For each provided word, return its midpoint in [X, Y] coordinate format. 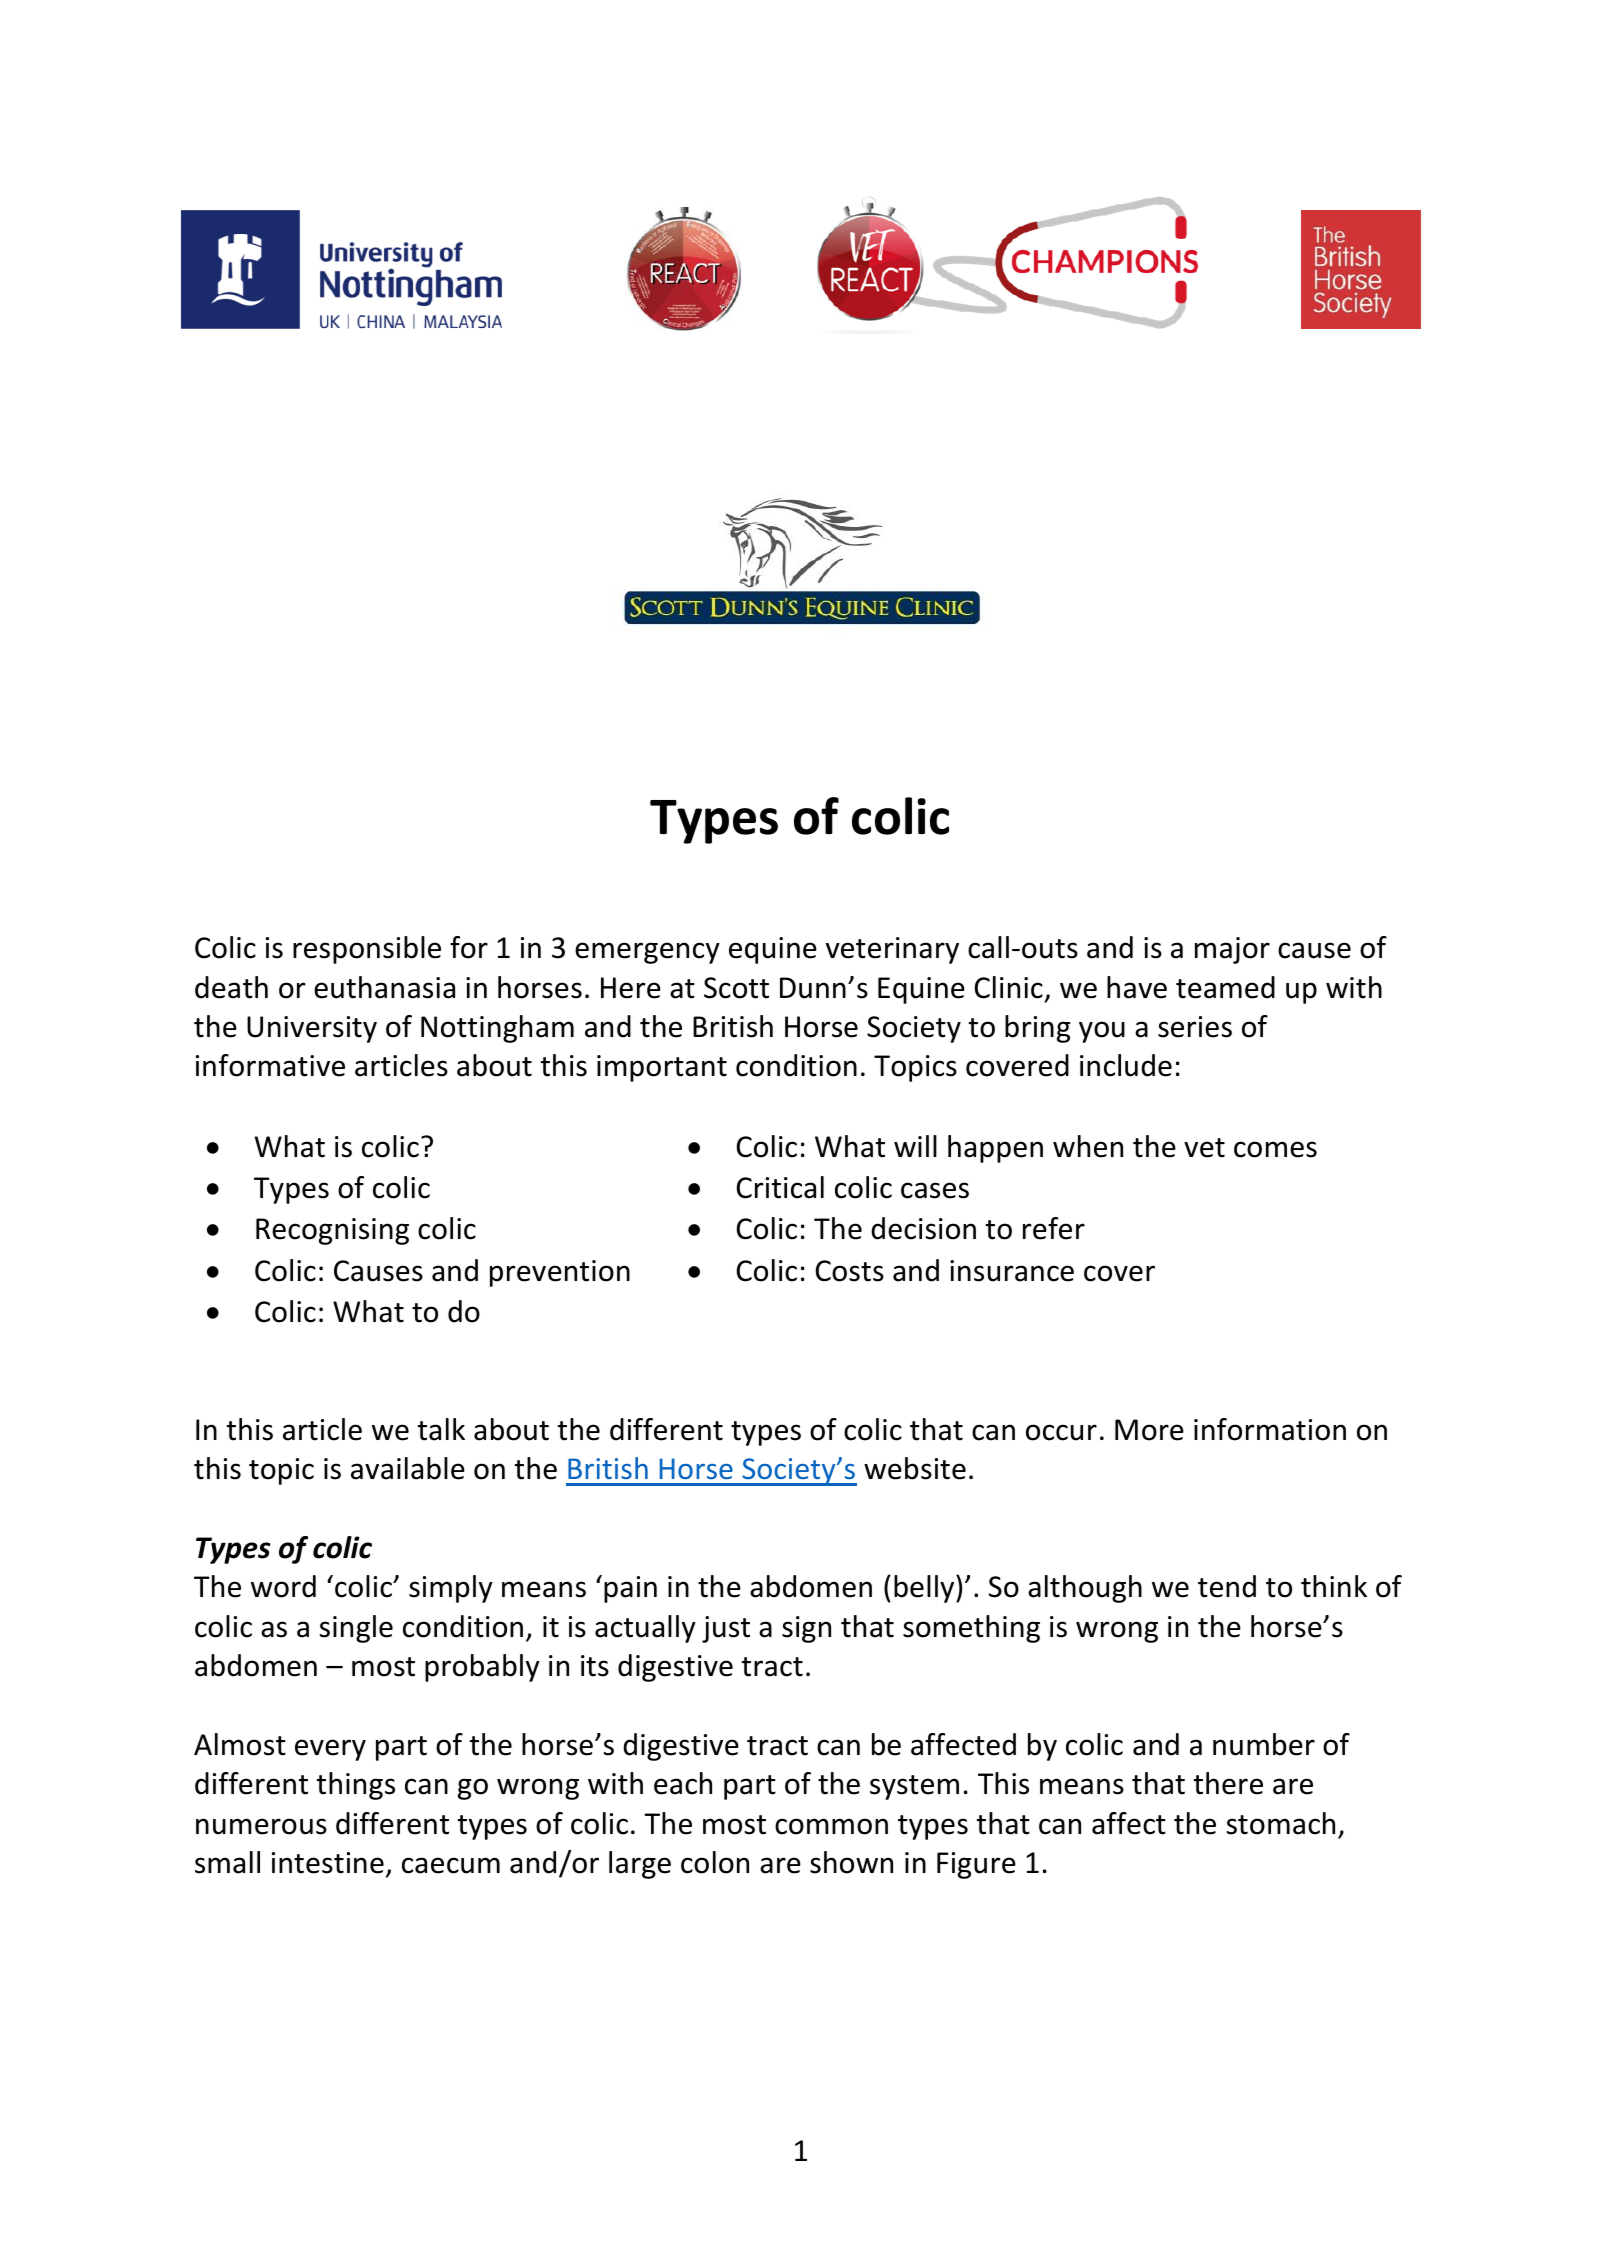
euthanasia [384, 987]
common [831, 1826]
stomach [1281, 1823]
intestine [328, 1863]
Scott [736, 988]
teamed [1225, 987]
